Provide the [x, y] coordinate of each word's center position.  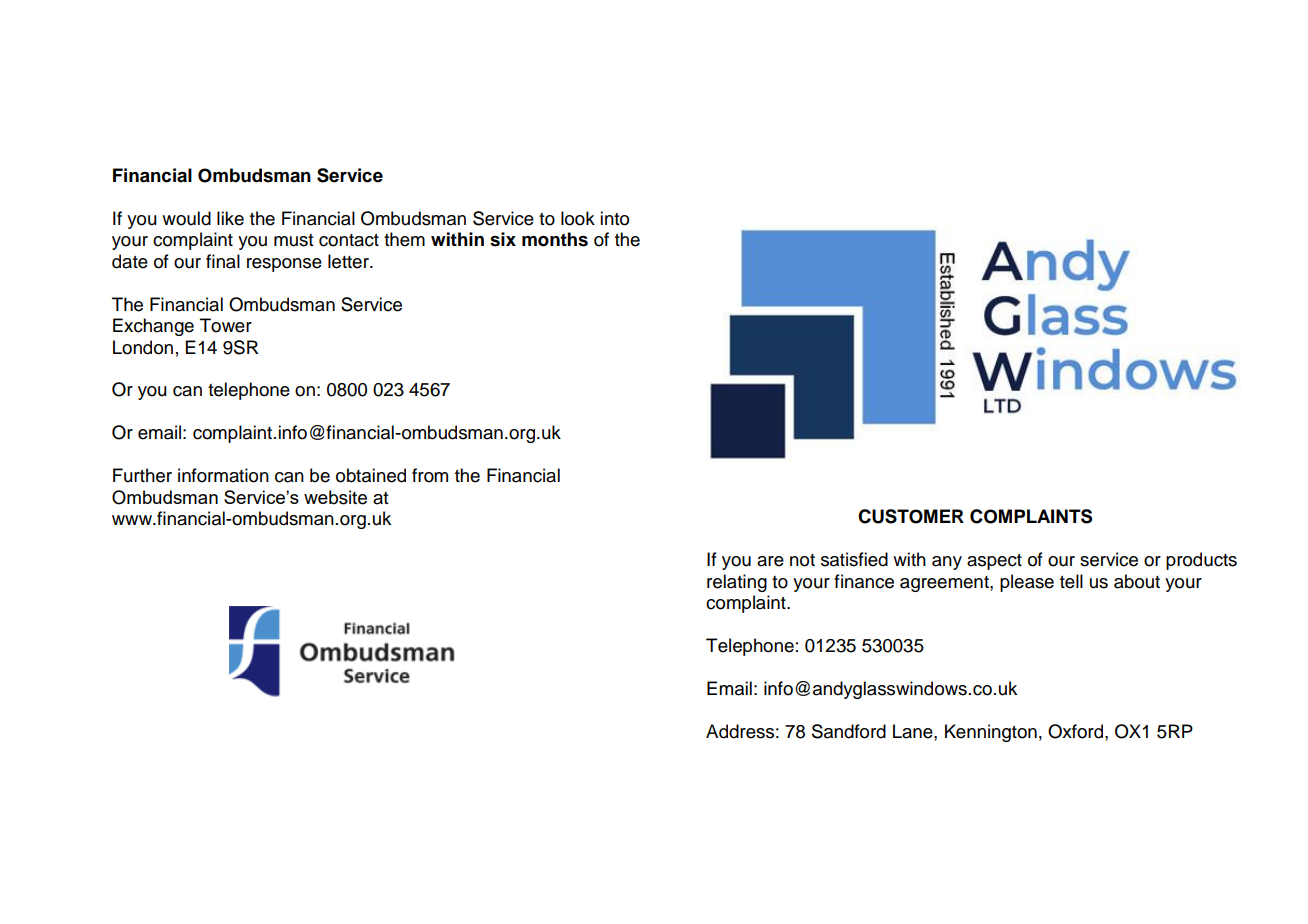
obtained [371, 475]
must [294, 240]
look [578, 218]
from [430, 475]
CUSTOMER [911, 516]
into [614, 218]
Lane [914, 731]
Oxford [1075, 731]
